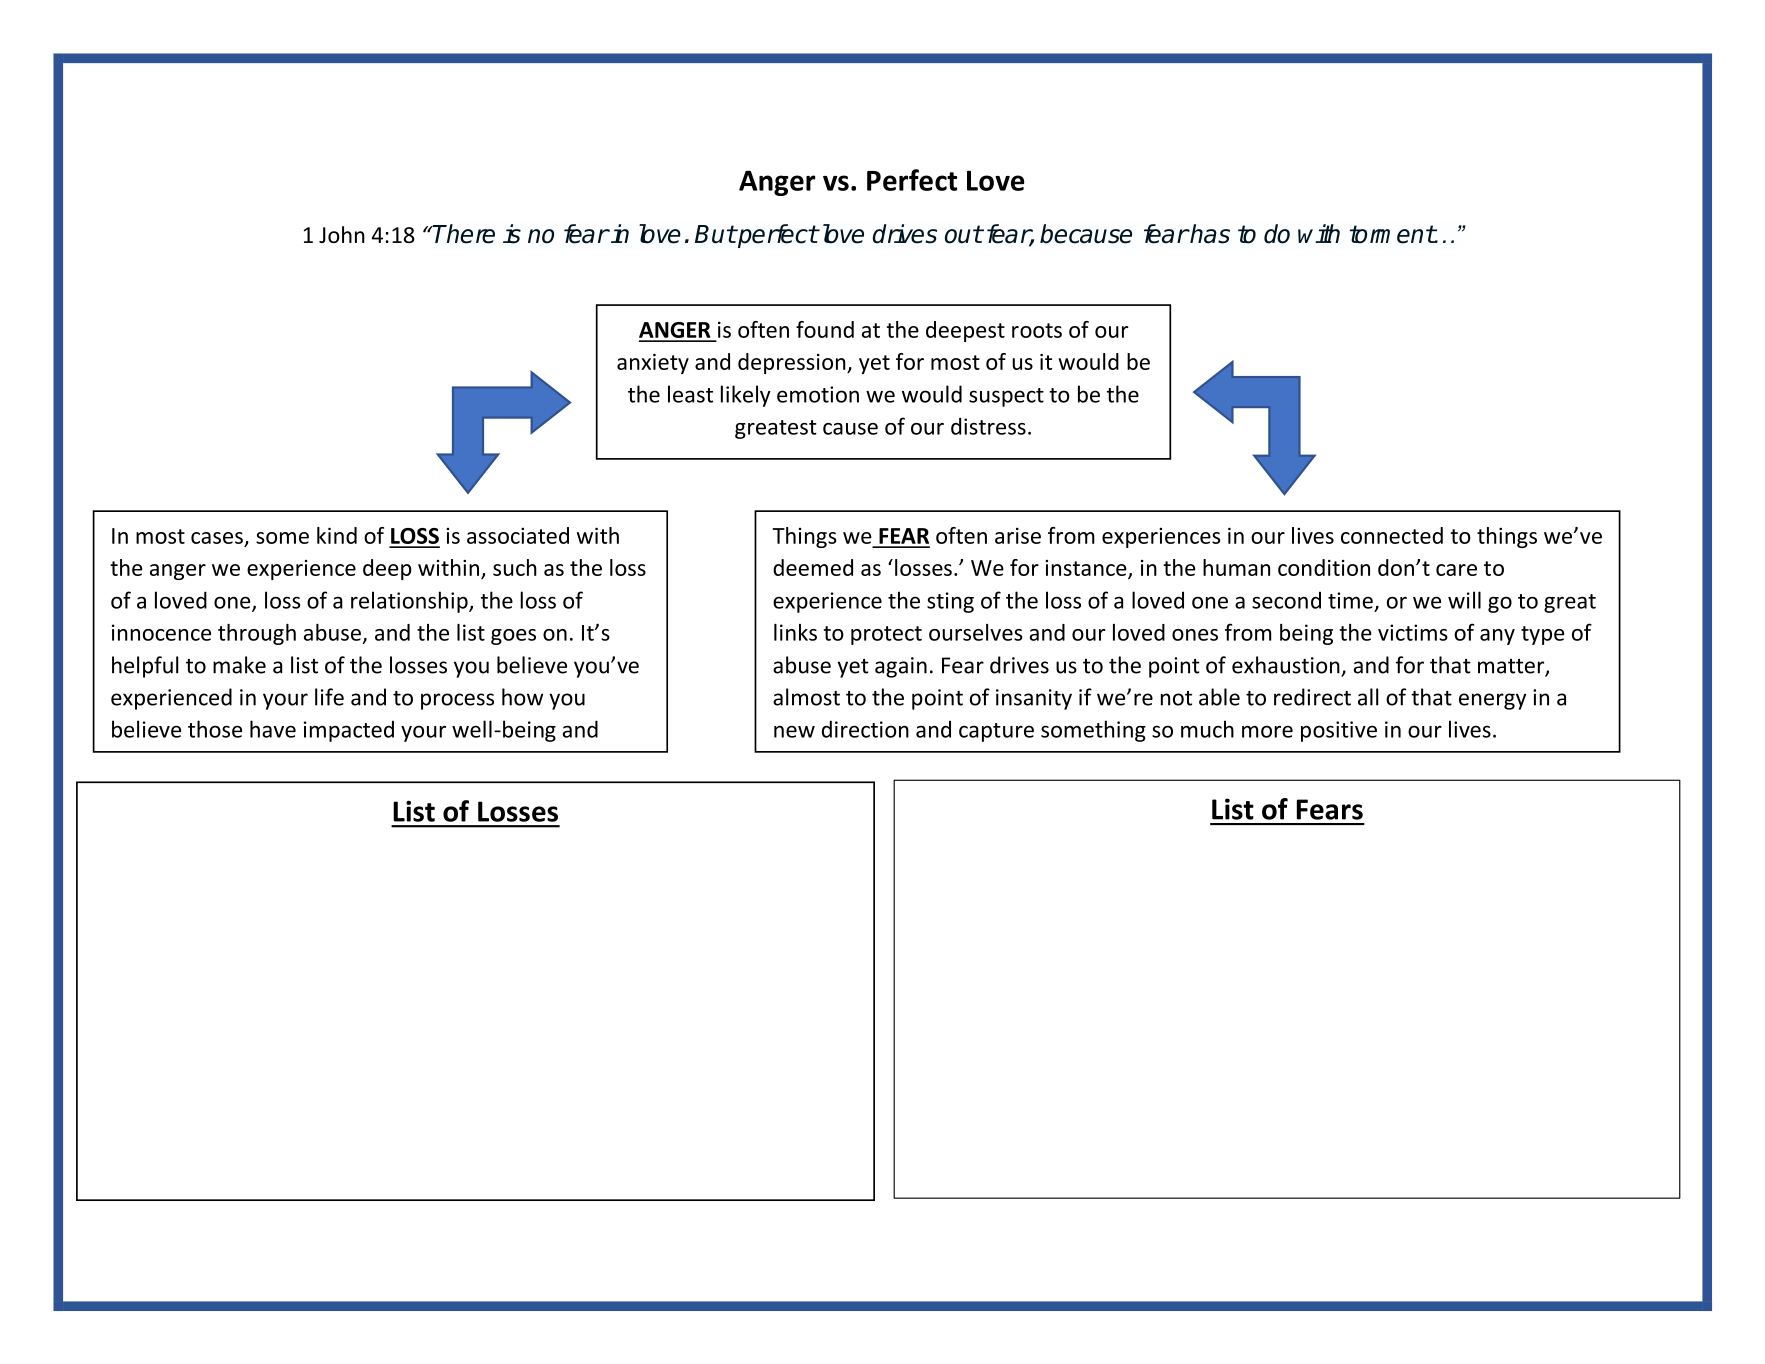 The height and width of the screenshot is (1364, 1765). What do you see at coordinates (1018, 535) in the screenshot?
I see `arise` at bounding box center [1018, 535].
